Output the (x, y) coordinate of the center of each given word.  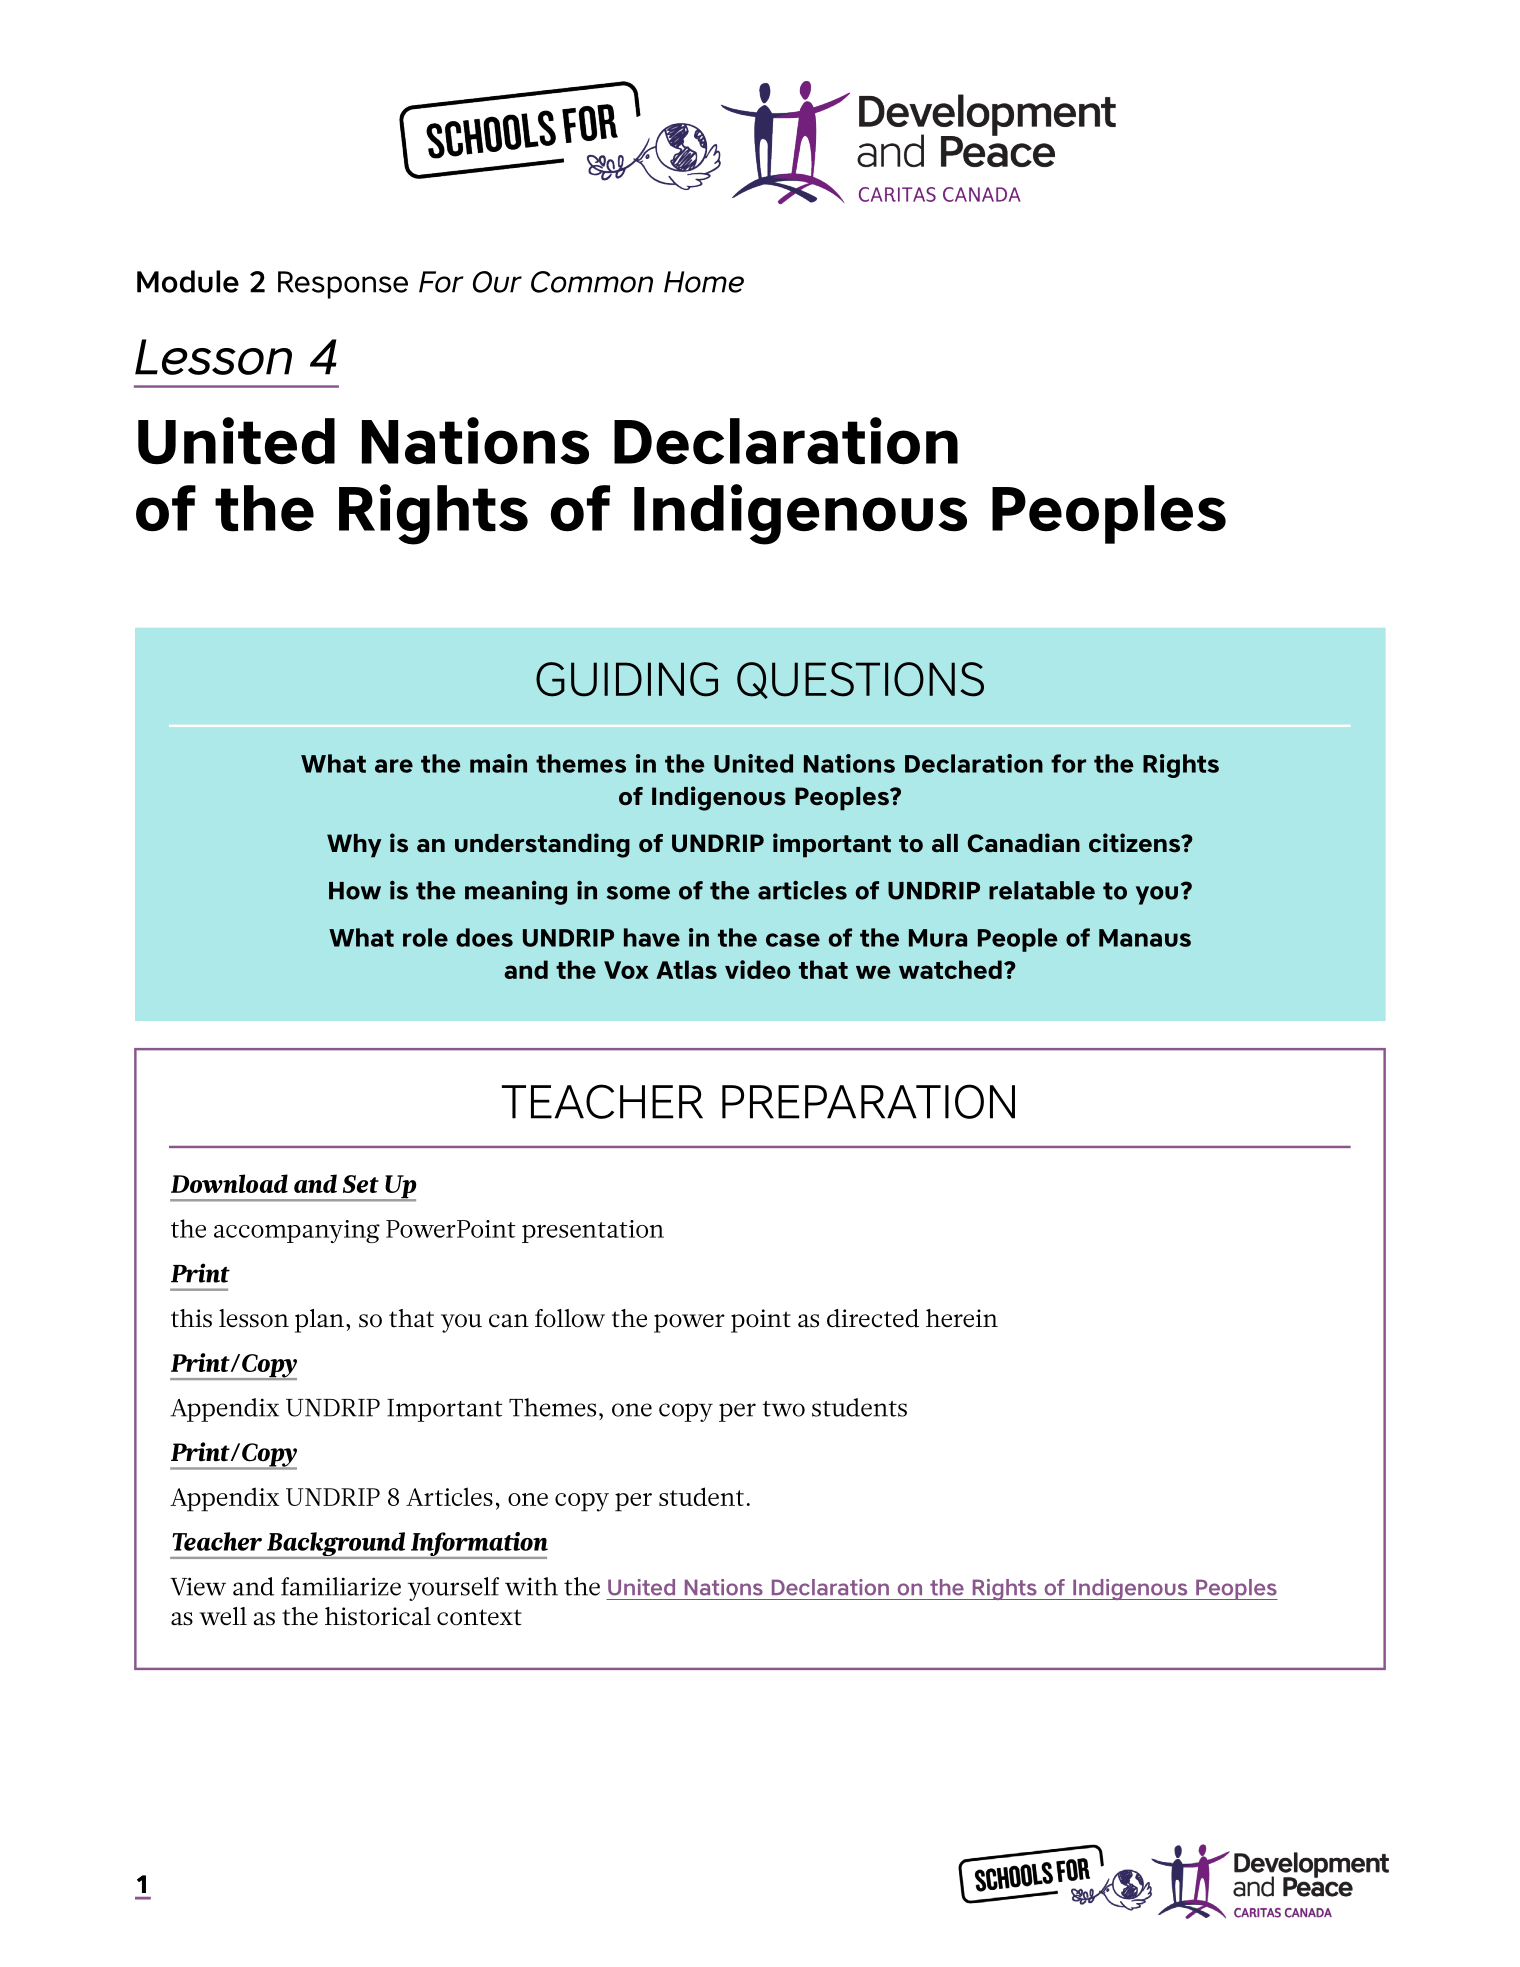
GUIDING (627, 679)
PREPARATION (868, 1101)
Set (361, 1184)
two (783, 1409)
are (394, 766)
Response (343, 285)
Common (592, 282)
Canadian (1024, 843)
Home (704, 282)
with (531, 1586)
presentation (593, 1231)
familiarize (341, 1586)
